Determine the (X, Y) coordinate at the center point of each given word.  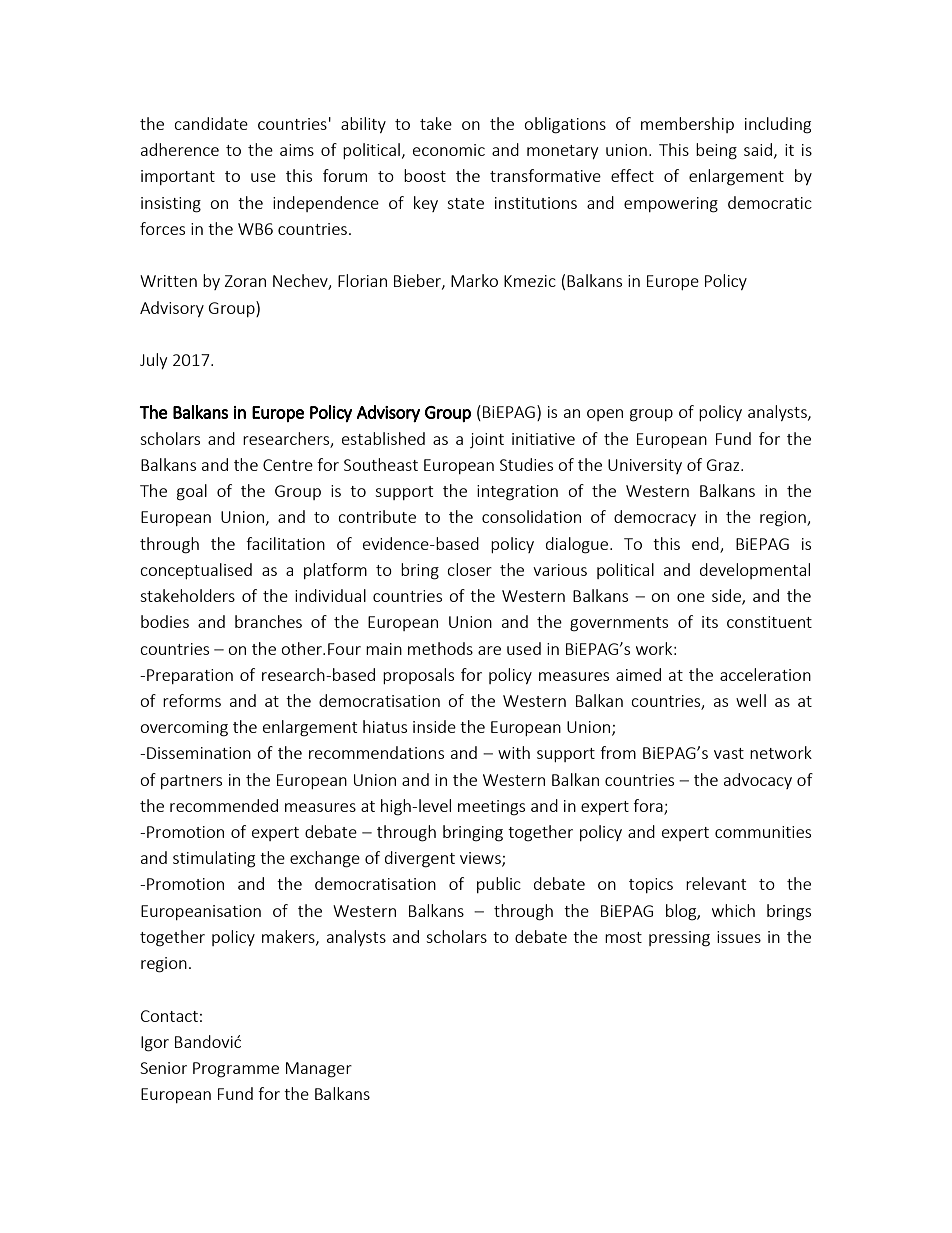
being (716, 151)
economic (449, 150)
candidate (211, 123)
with (514, 752)
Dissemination (199, 753)
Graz (724, 465)
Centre (288, 465)
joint (487, 440)
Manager (319, 1070)
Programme (236, 1070)
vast (729, 753)
